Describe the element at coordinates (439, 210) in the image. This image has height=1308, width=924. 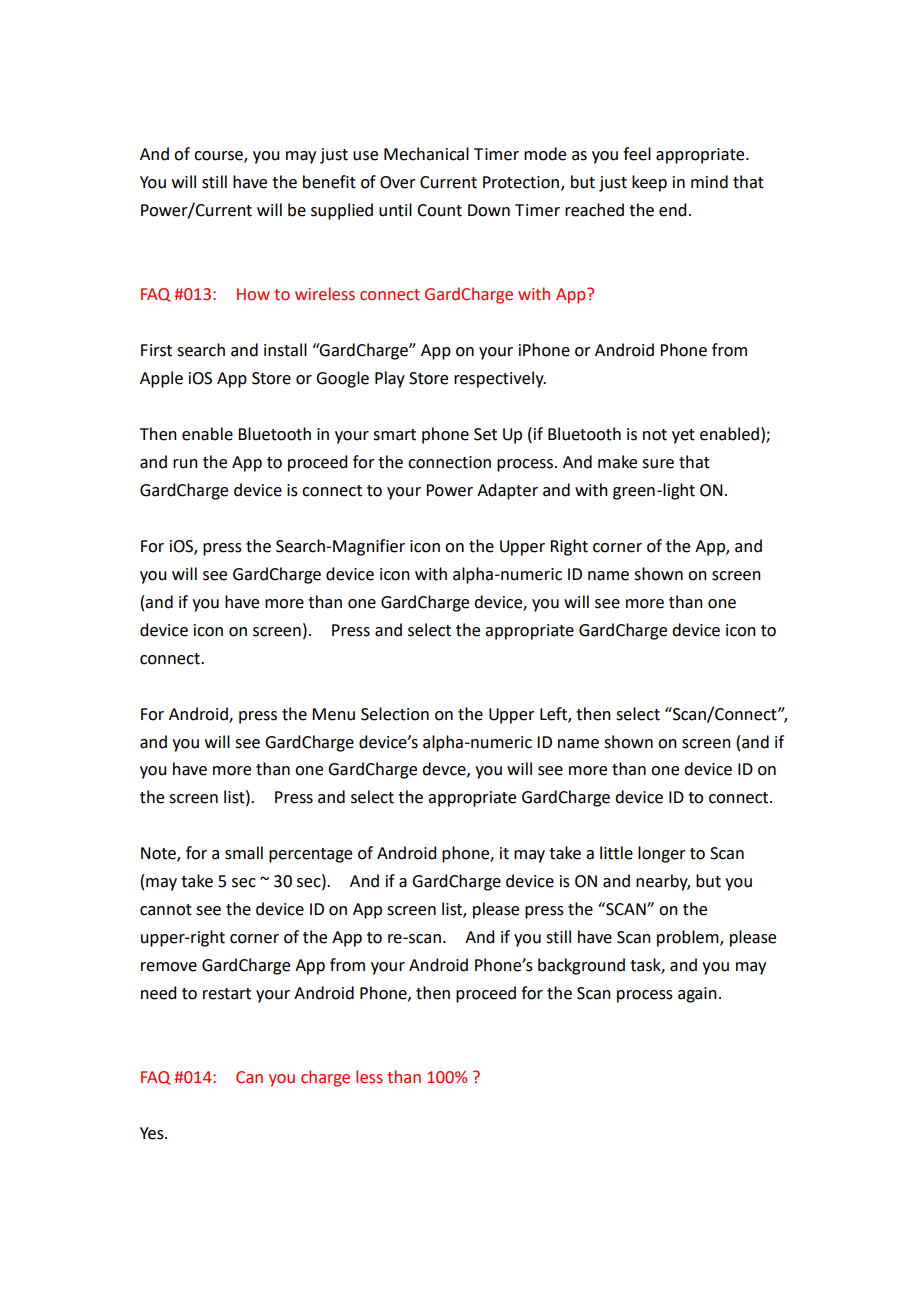
I see `Count` at that location.
